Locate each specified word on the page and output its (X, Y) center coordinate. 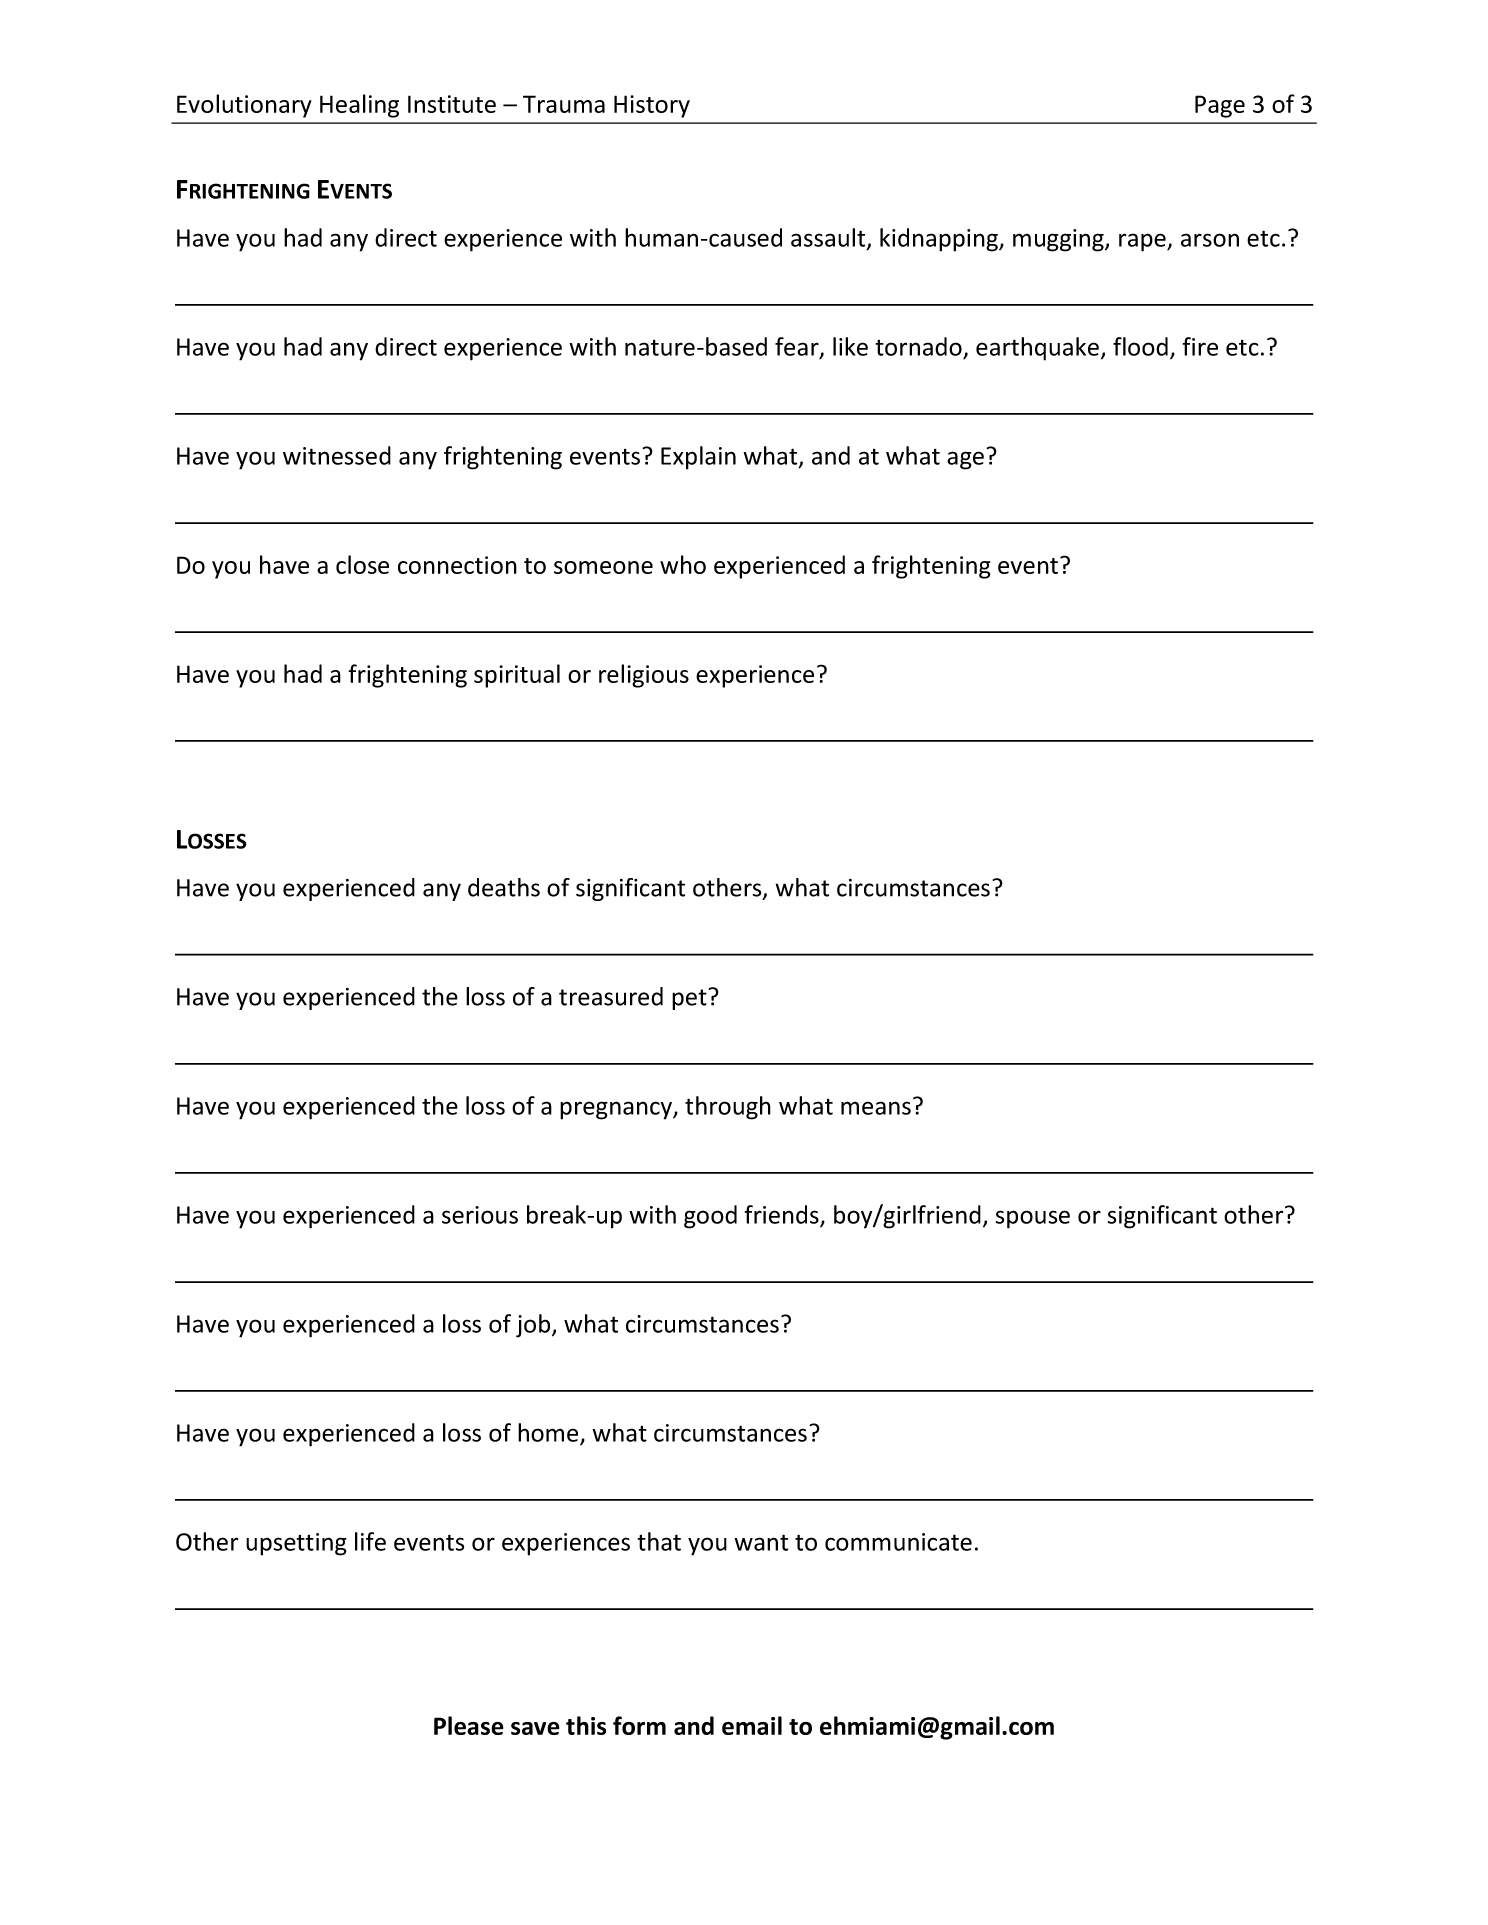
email (752, 1725)
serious (480, 1215)
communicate (898, 1542)
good (710, 1217)
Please (469, 1725)
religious (644, 676)
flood (1140, 346)
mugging (1059, 240)
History (652, 106)
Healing (359, 106)
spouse (1033, 1219)
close (362, 564)
